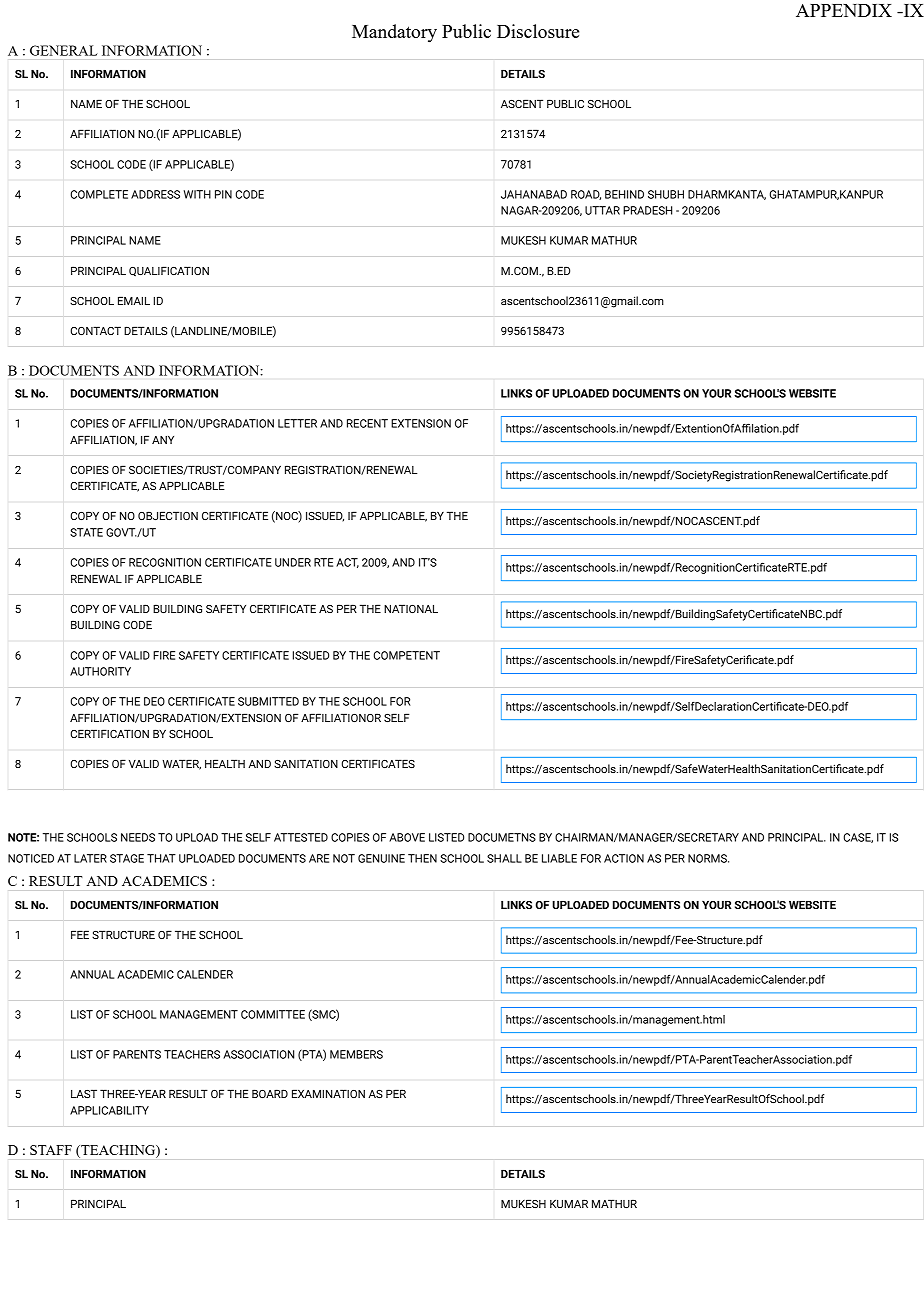 The width and height of the page is (924, 1308). Describe the element at coordinates (394, 33) in the page. I see `Mandatory` at that location.
